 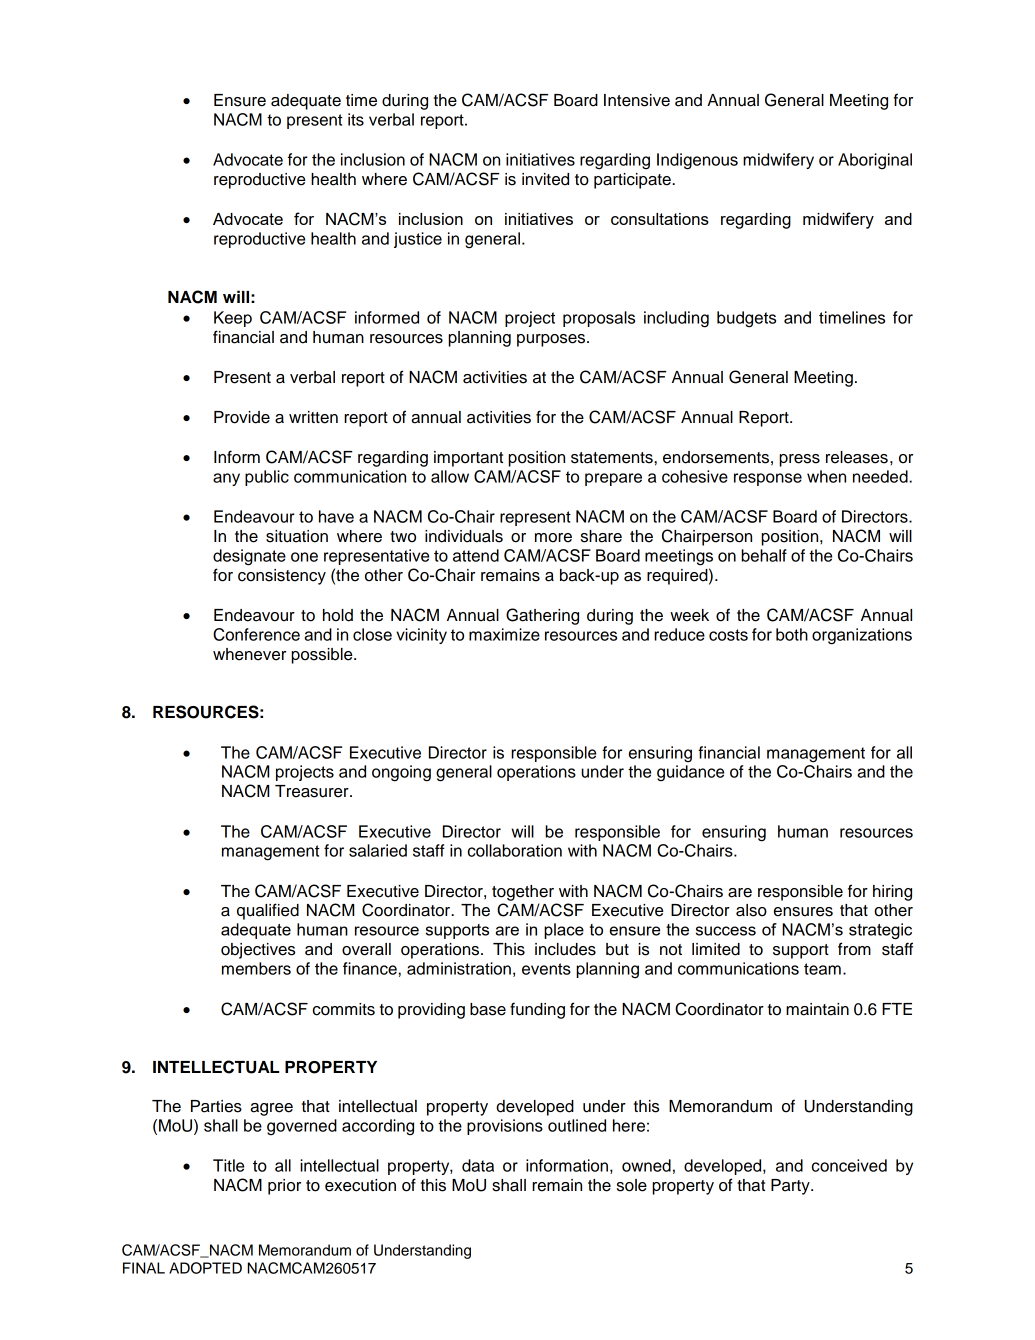 I want to click on justice, so click(x=418, y=240).
